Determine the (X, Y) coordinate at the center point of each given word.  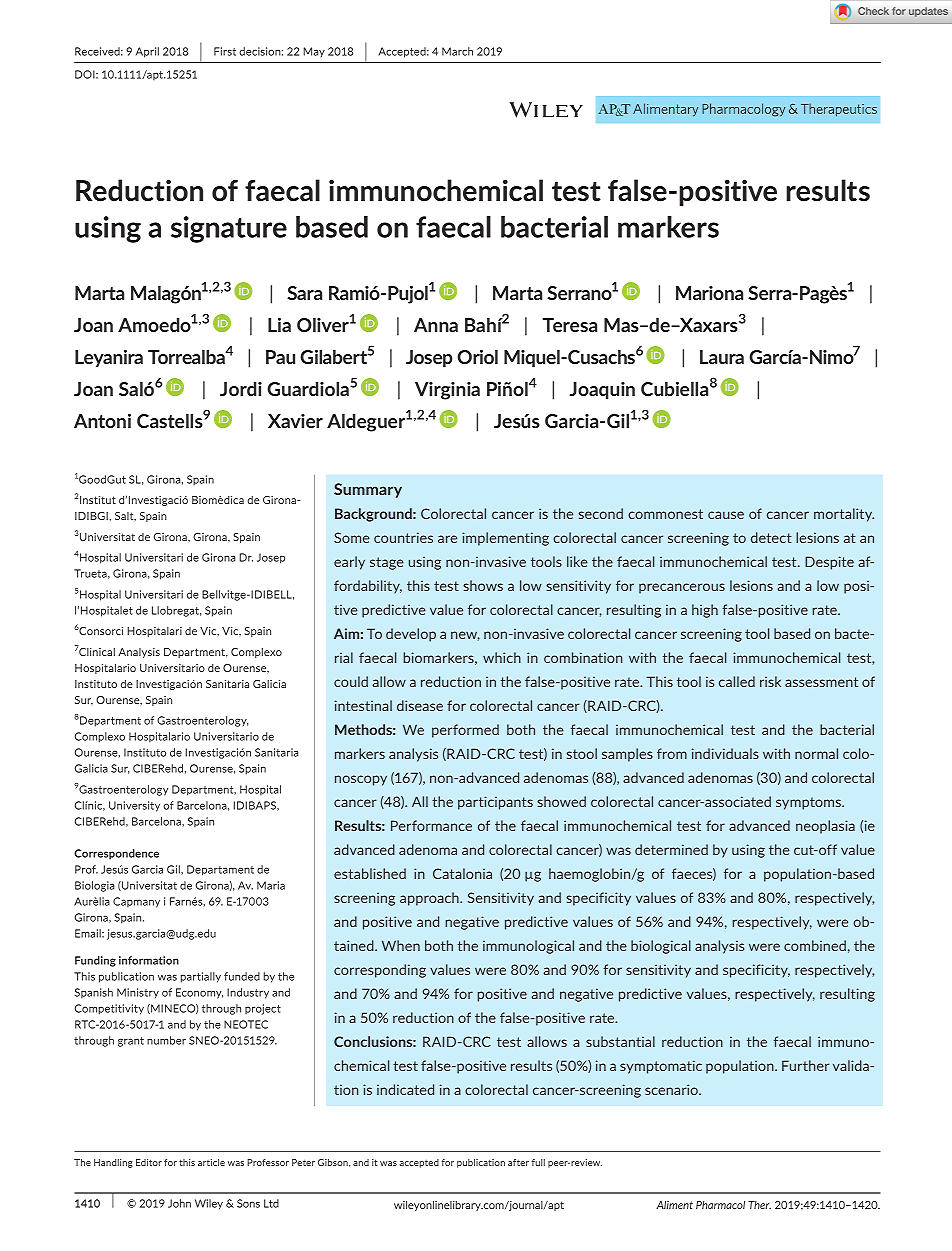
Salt (125, 516)
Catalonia (462, 873)
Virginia (447, 391)
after (518, 1162)
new (465, 636)
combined (815, 945)
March (457, 51)
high (705, 611)
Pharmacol (720, 1205)
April (147, 52)
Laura (722, 357)
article (211, 1162)
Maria (271, 885)
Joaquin (602, 390)
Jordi (241, 388)
